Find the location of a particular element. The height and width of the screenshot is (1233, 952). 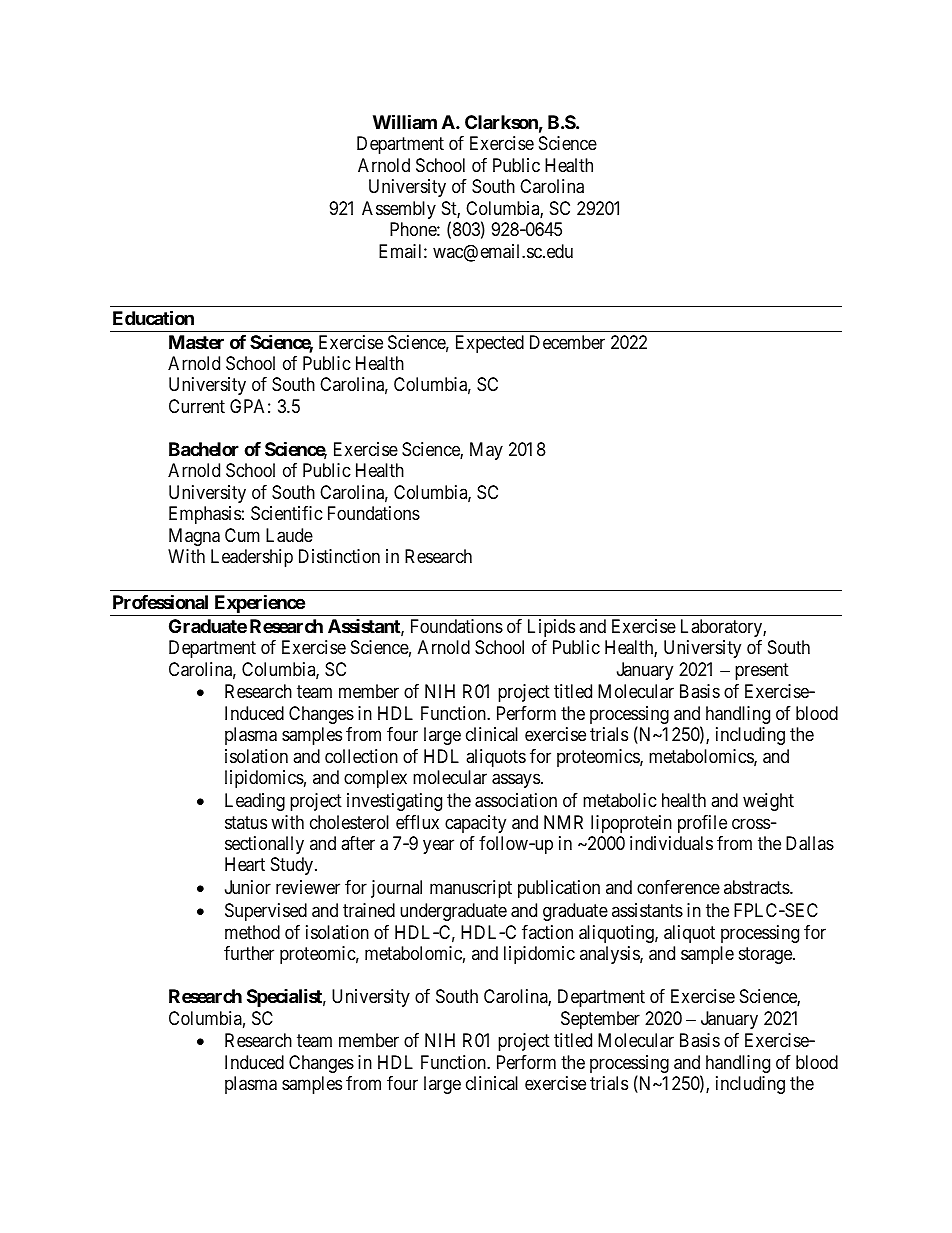

weight is located at coordinates (768, 802).
